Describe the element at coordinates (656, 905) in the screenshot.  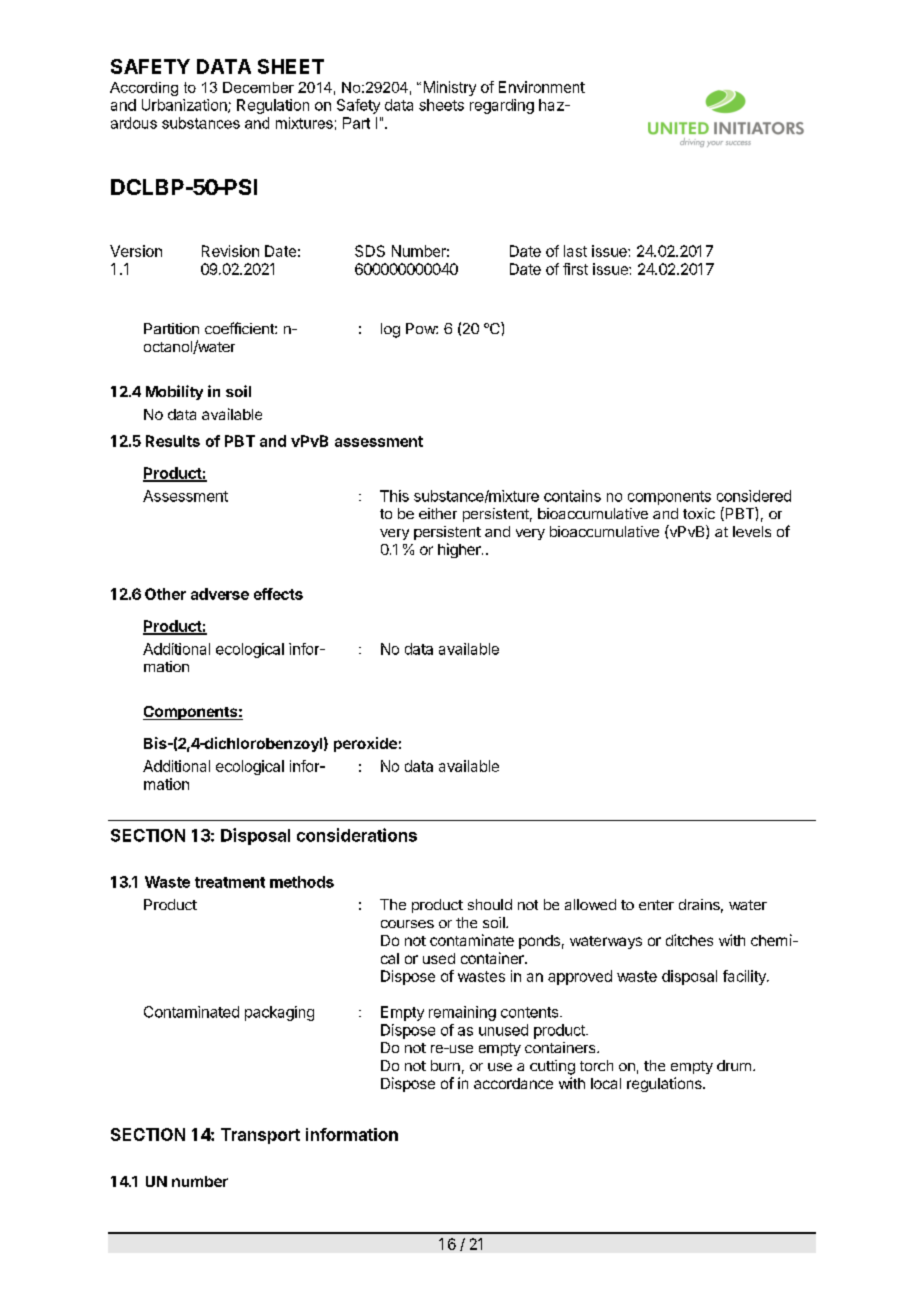
I see `enter` at that location.
